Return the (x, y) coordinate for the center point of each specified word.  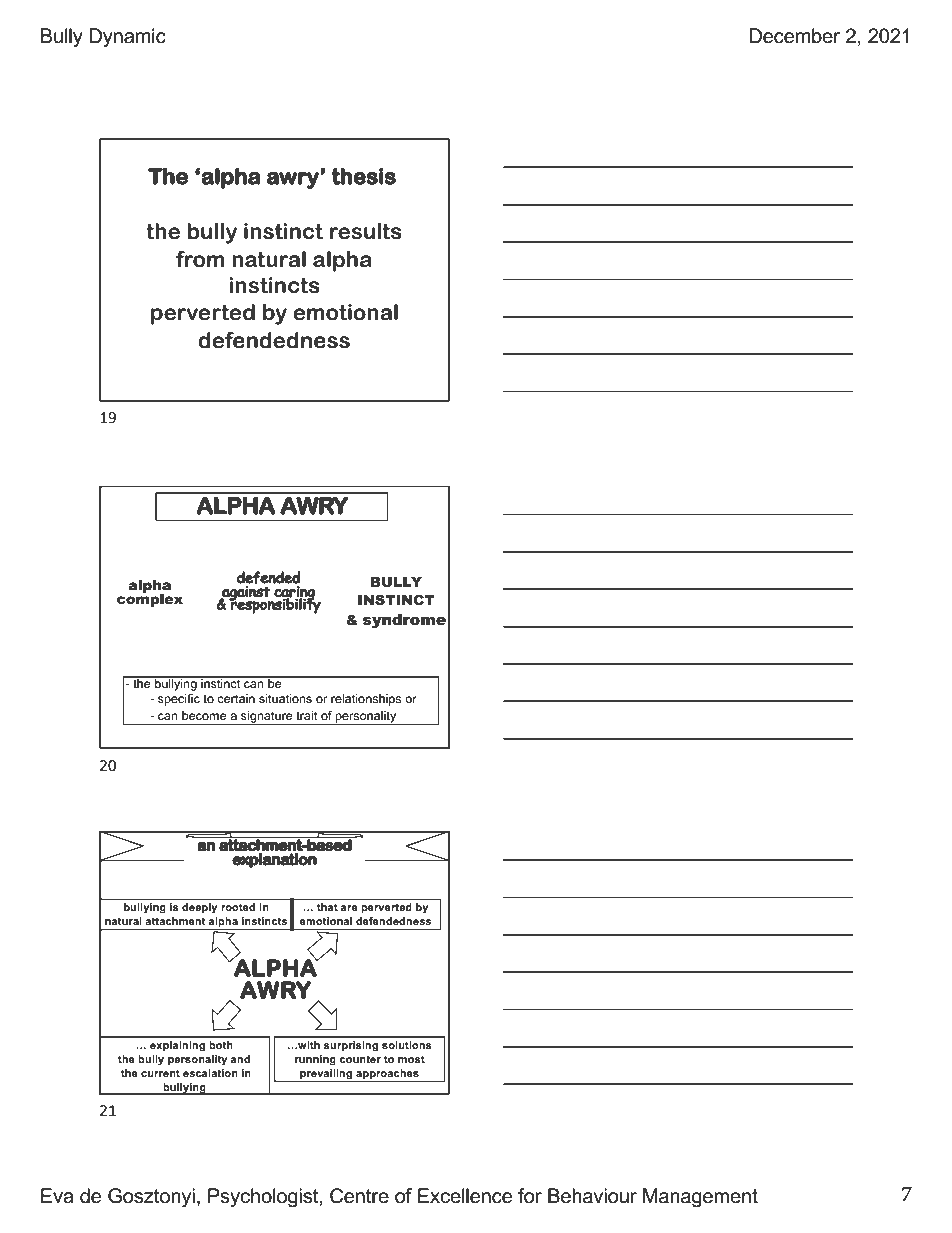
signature (267, 718)
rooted (238, 907)
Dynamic (127, 38)
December (794, 36)
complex (150, 599)
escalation (210, 1073)
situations (285, 698)
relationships (366, 700)
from (200, 259)
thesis (363, 176)
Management (700, 1198)
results (366, 231)
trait (307, 715)
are (349, 908)
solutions (407, 1045)
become (204, 715)
